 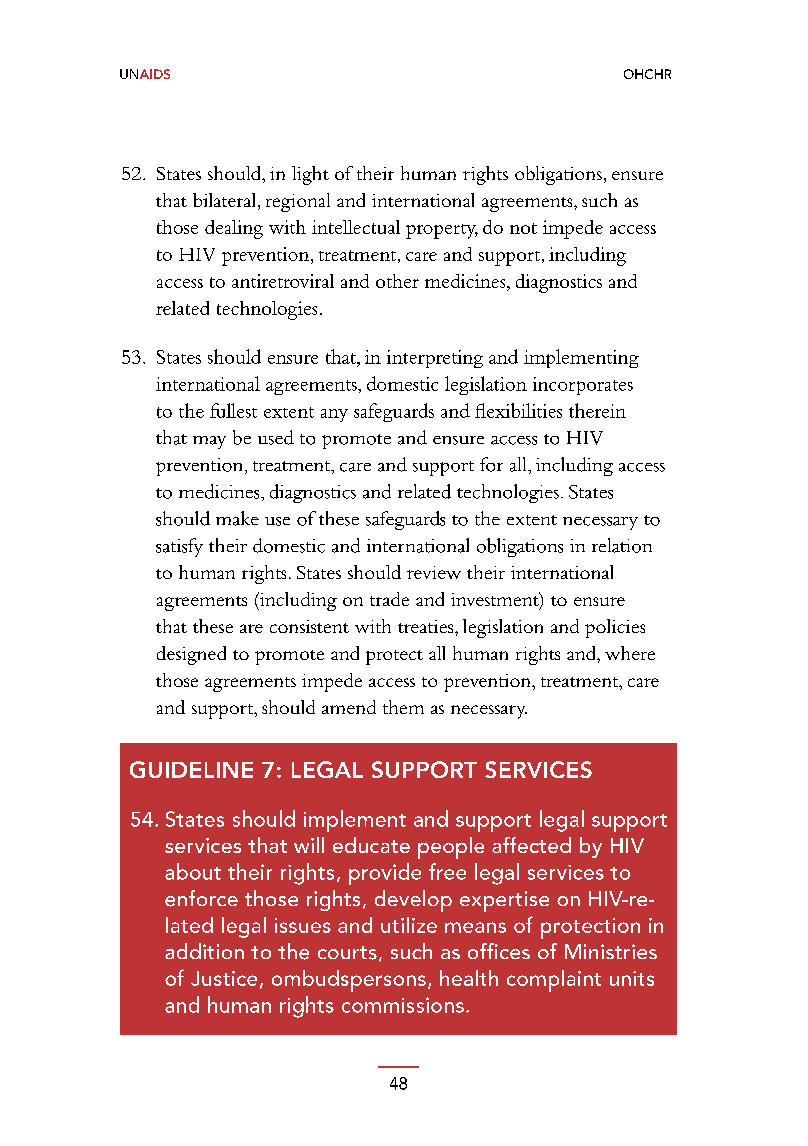 What do you see at coordinates (442, 231) in the screenshot?
I see `property` at bounding box center [442, 231].
